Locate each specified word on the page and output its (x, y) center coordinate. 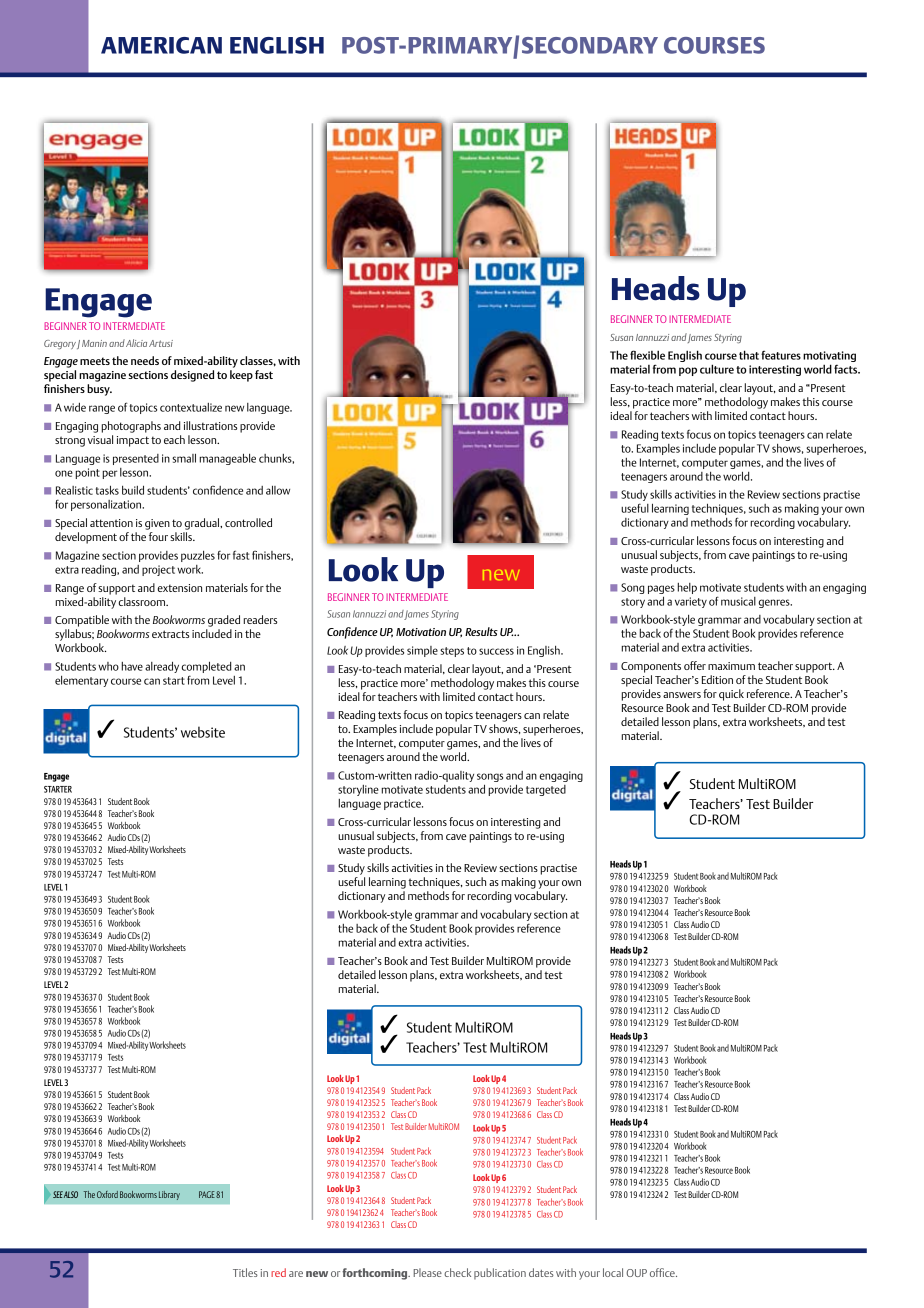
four (158, 536)
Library (169, 1195)
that (749, 355)
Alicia (136, 343)
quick (731, 695)
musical (738, 601)
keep (241, 376)
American (161, 45)
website (203, 732)
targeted (546, 790)
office (663, 1272)
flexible (647, 355)
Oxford (107, 1194)
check (457, 1272)
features (781, 355)
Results (481, 631)
